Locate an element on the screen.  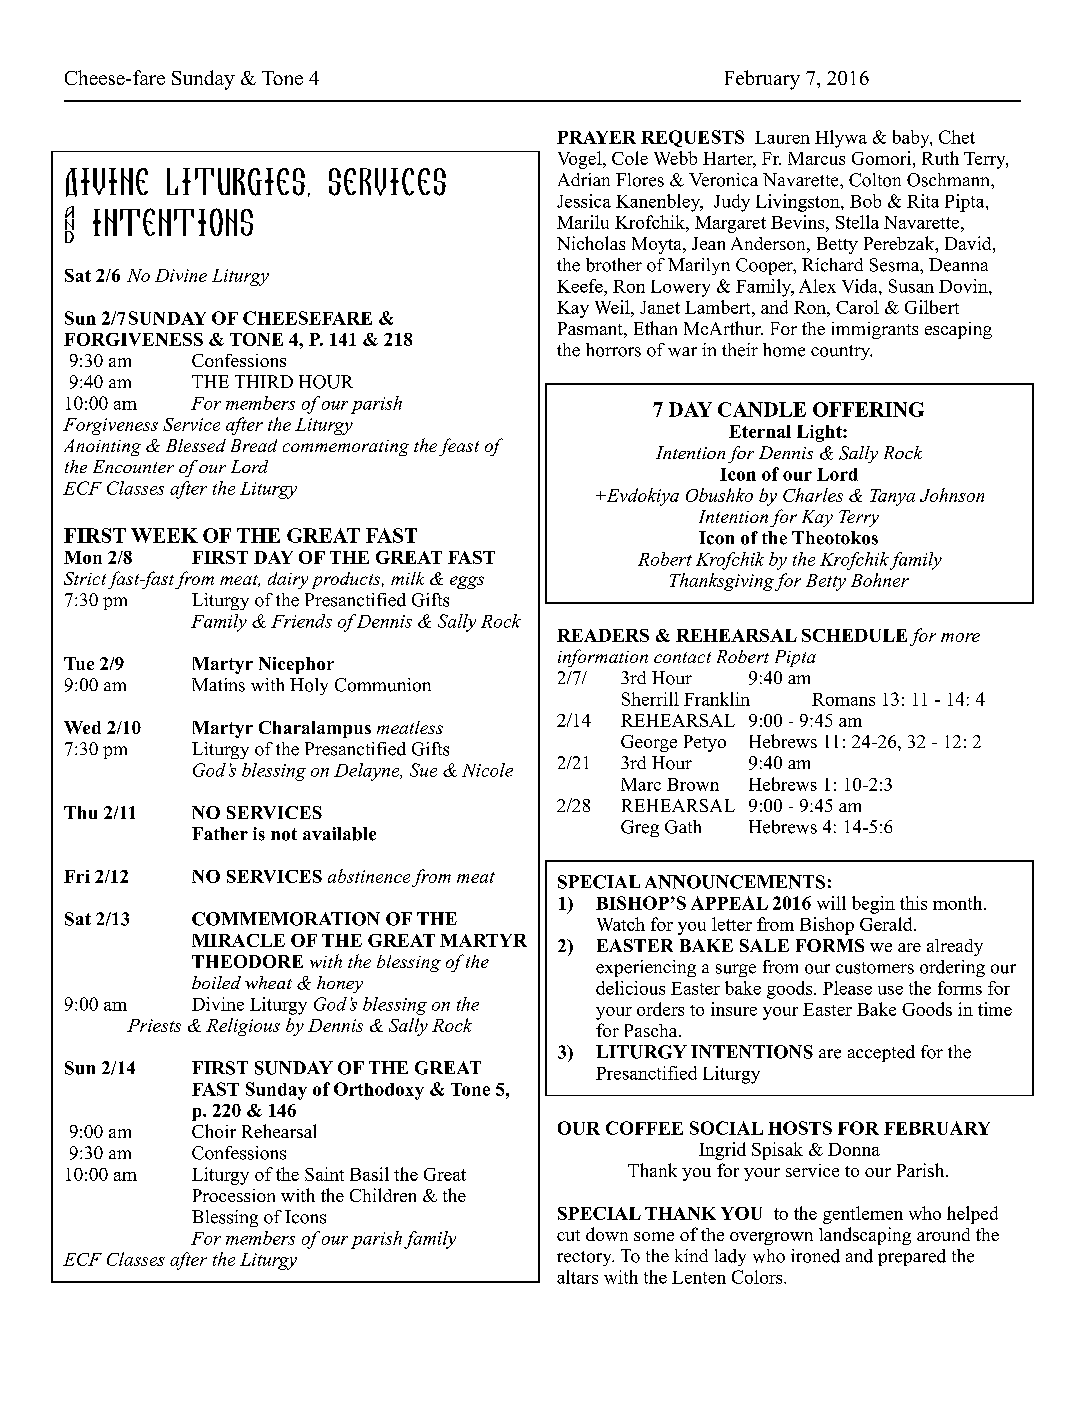
Vogel is located at coordinates (581, 160).
